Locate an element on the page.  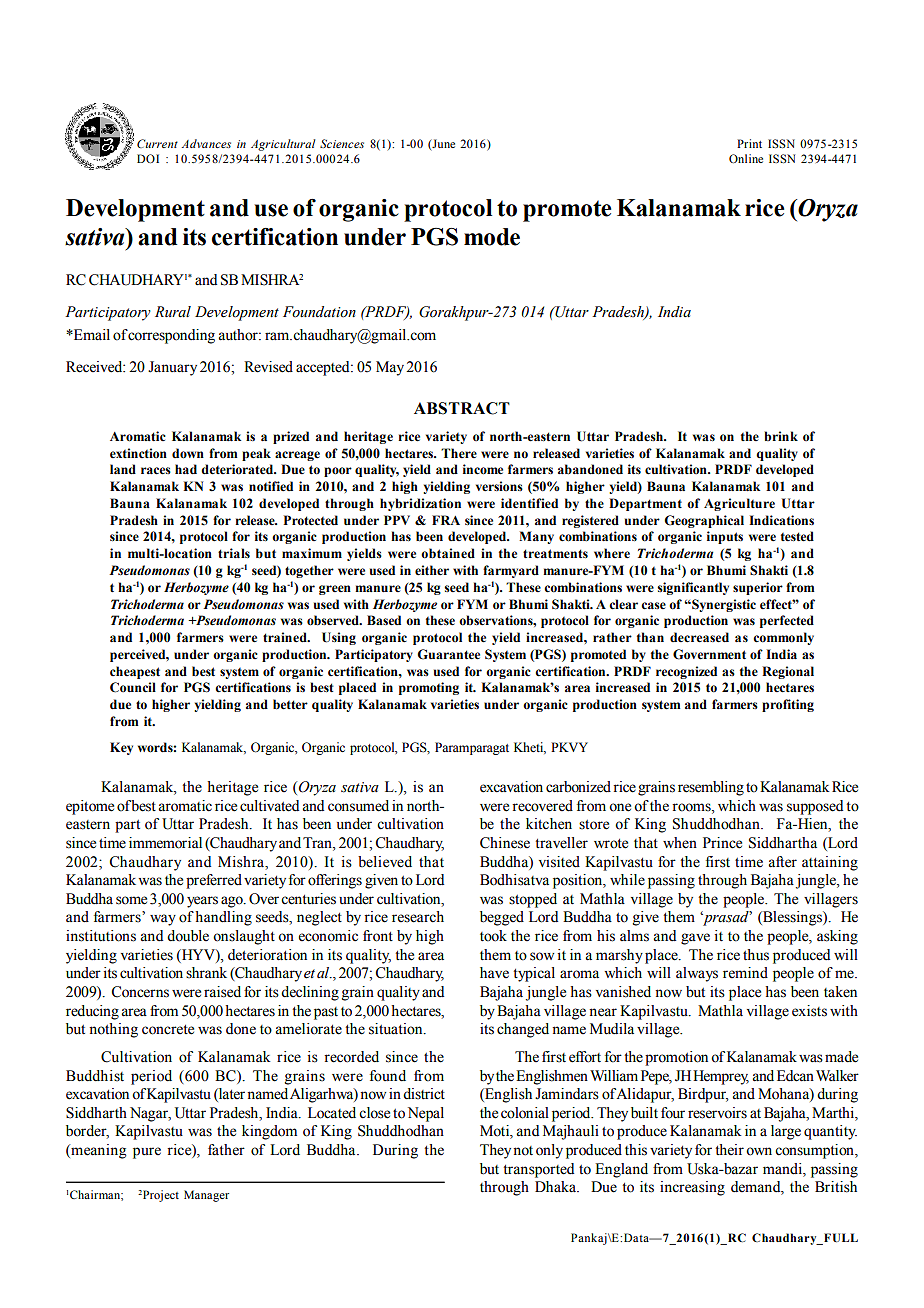
mode is located at coordinates (492, 237).
